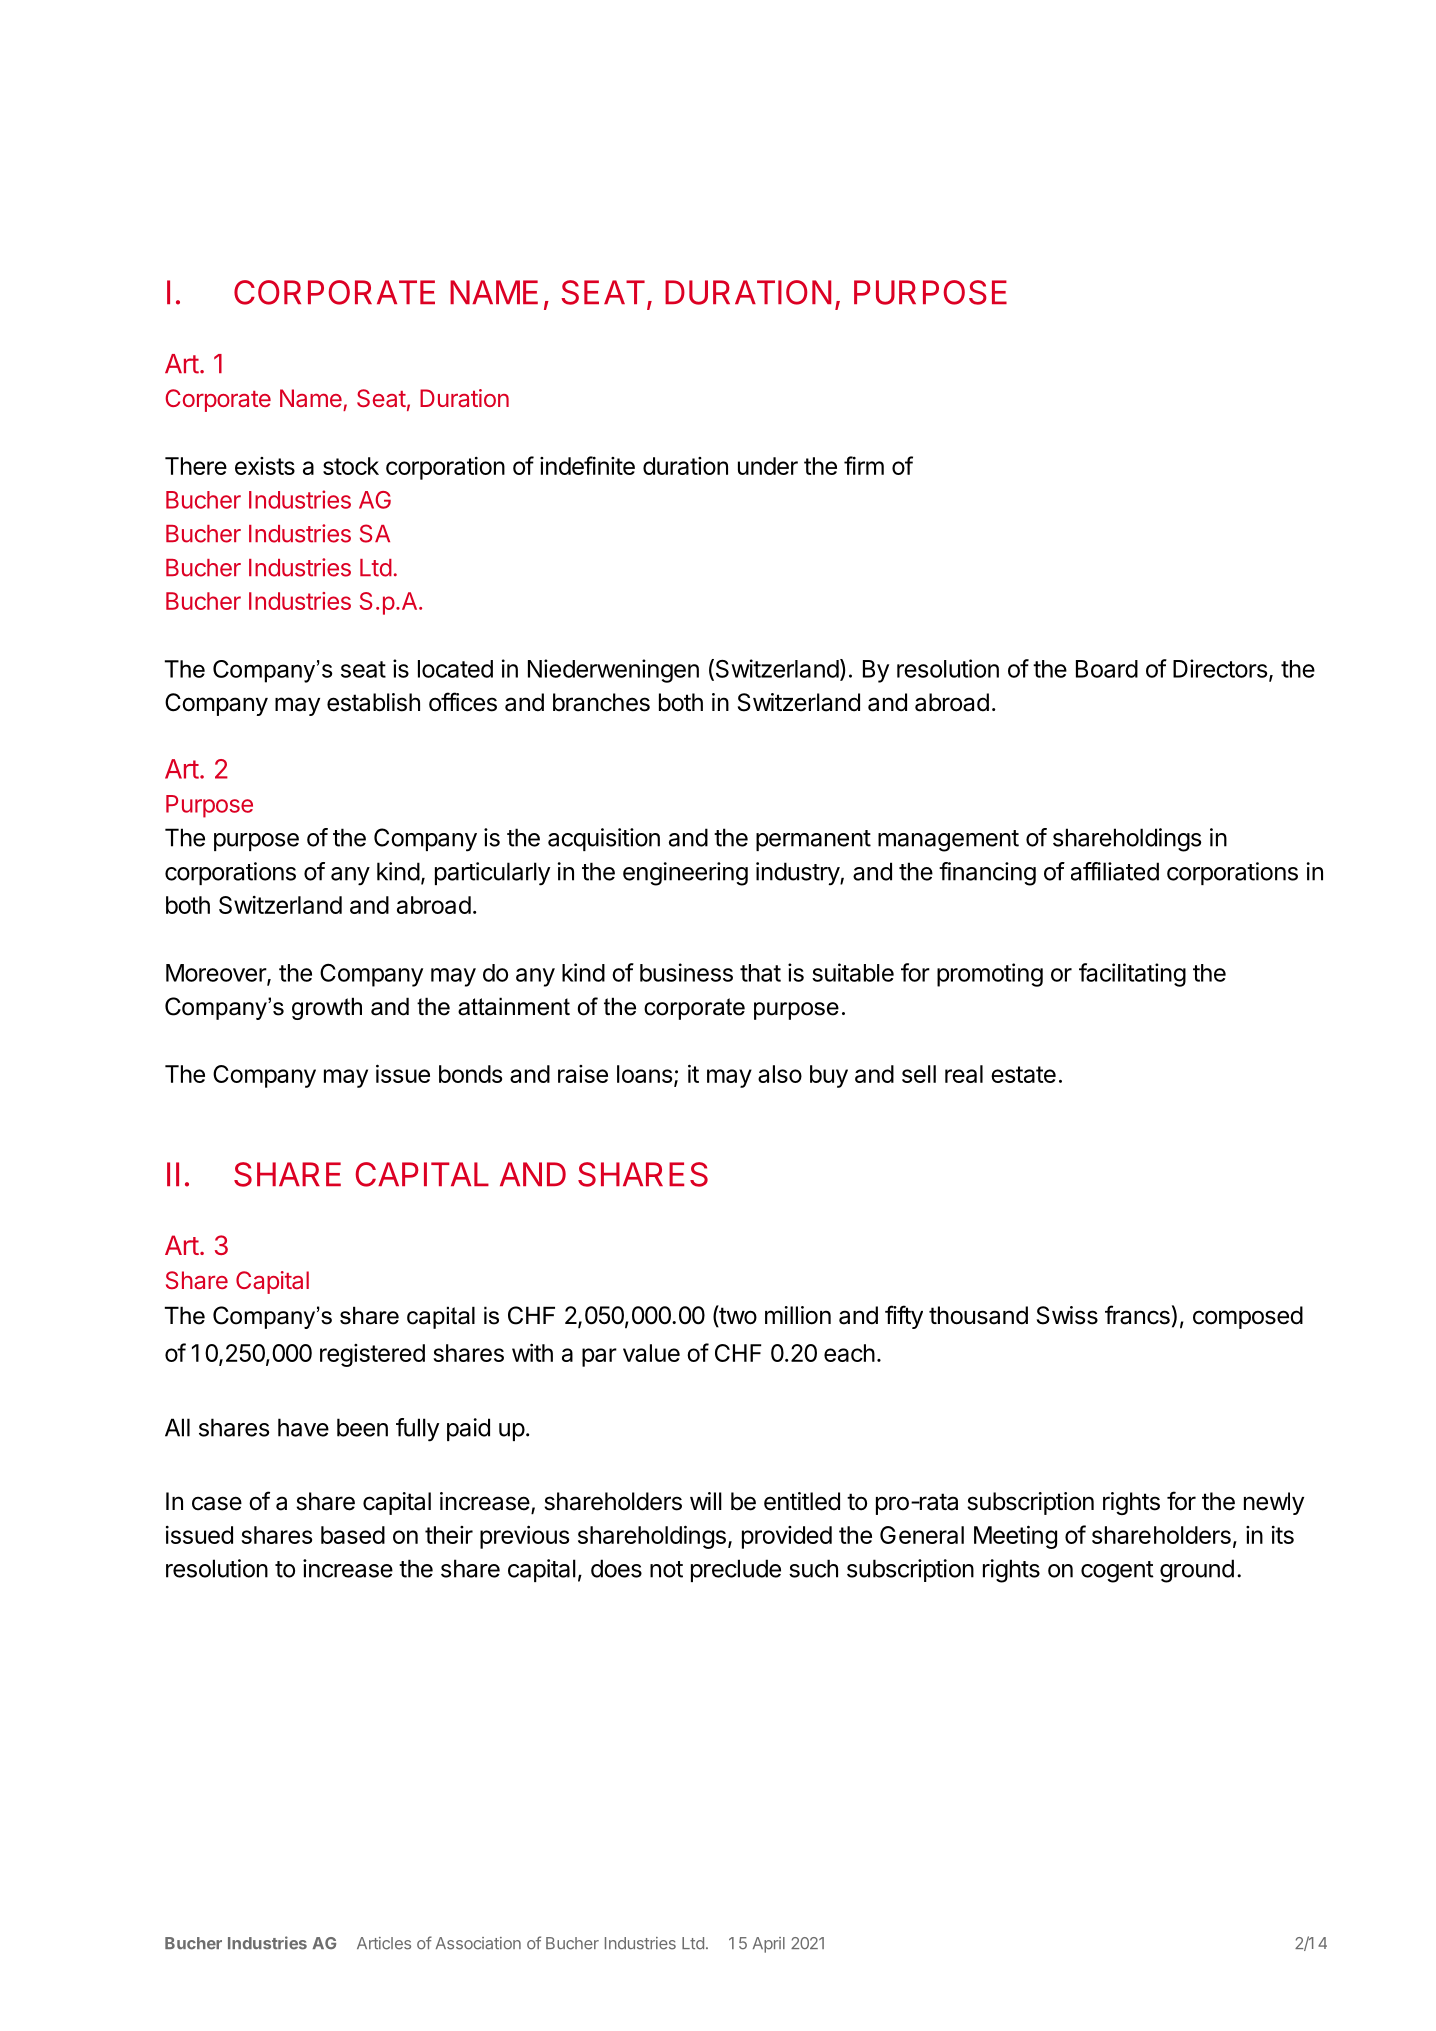 This document has height=2031, width=1436. I want to click on cogent, so click(1117, 1572).
